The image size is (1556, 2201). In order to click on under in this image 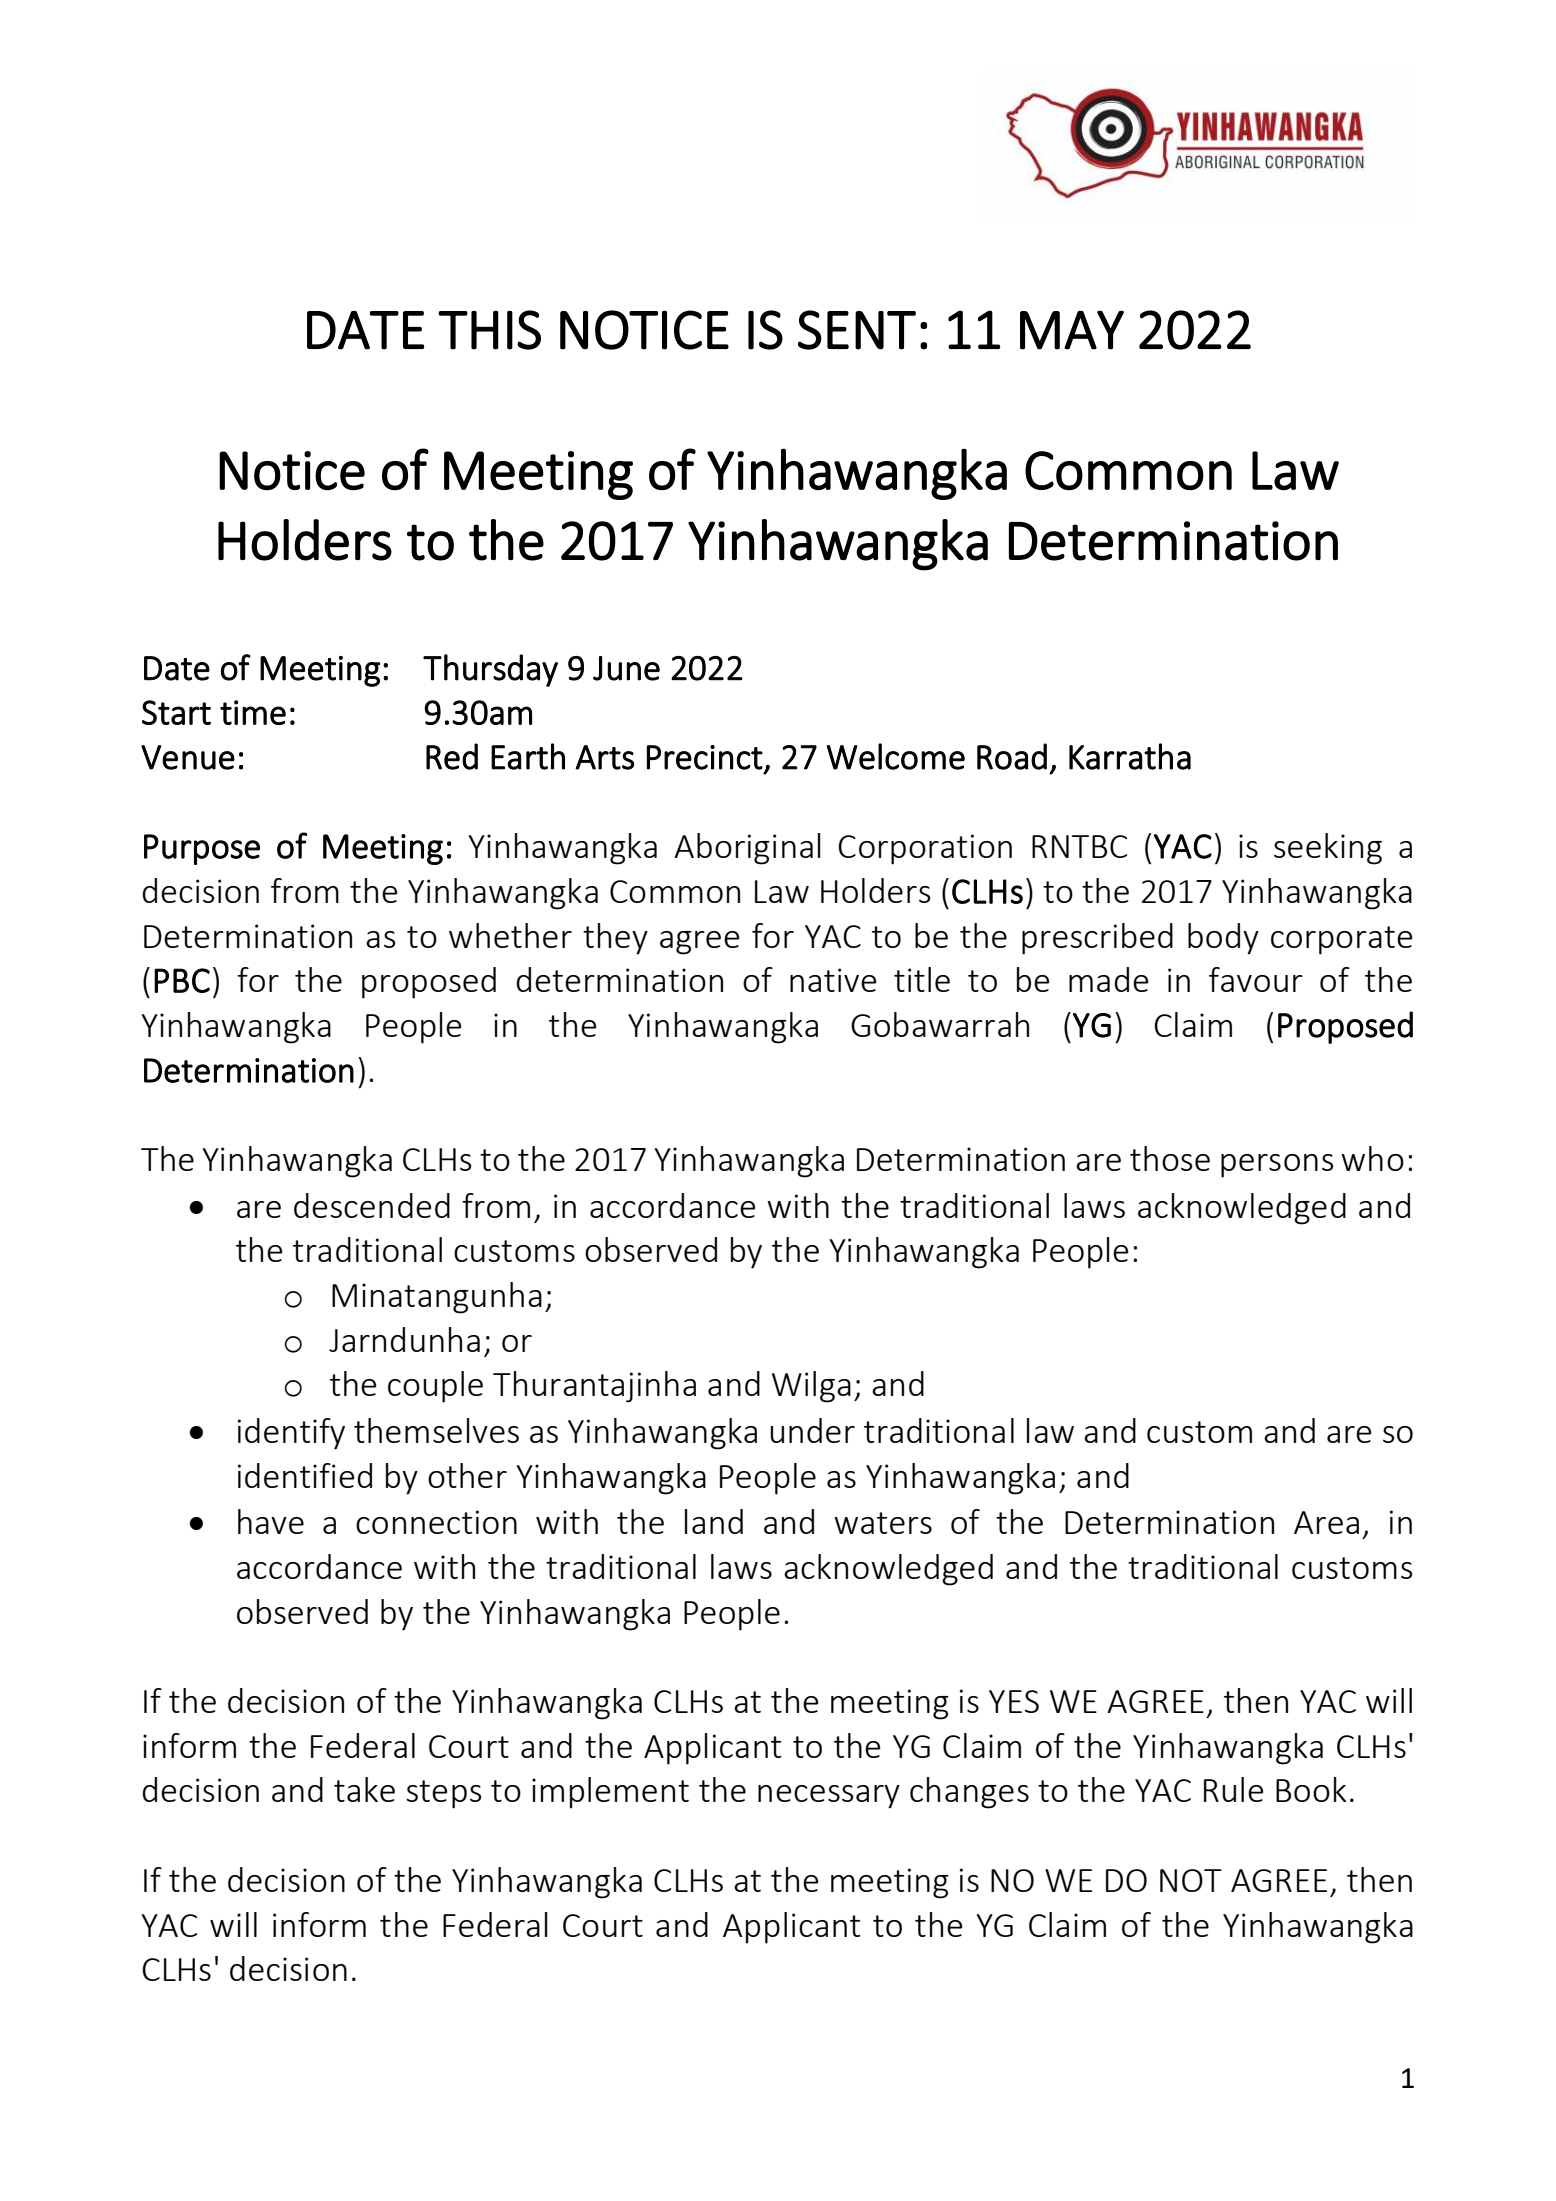, I will do `click(812, 1430)`.
